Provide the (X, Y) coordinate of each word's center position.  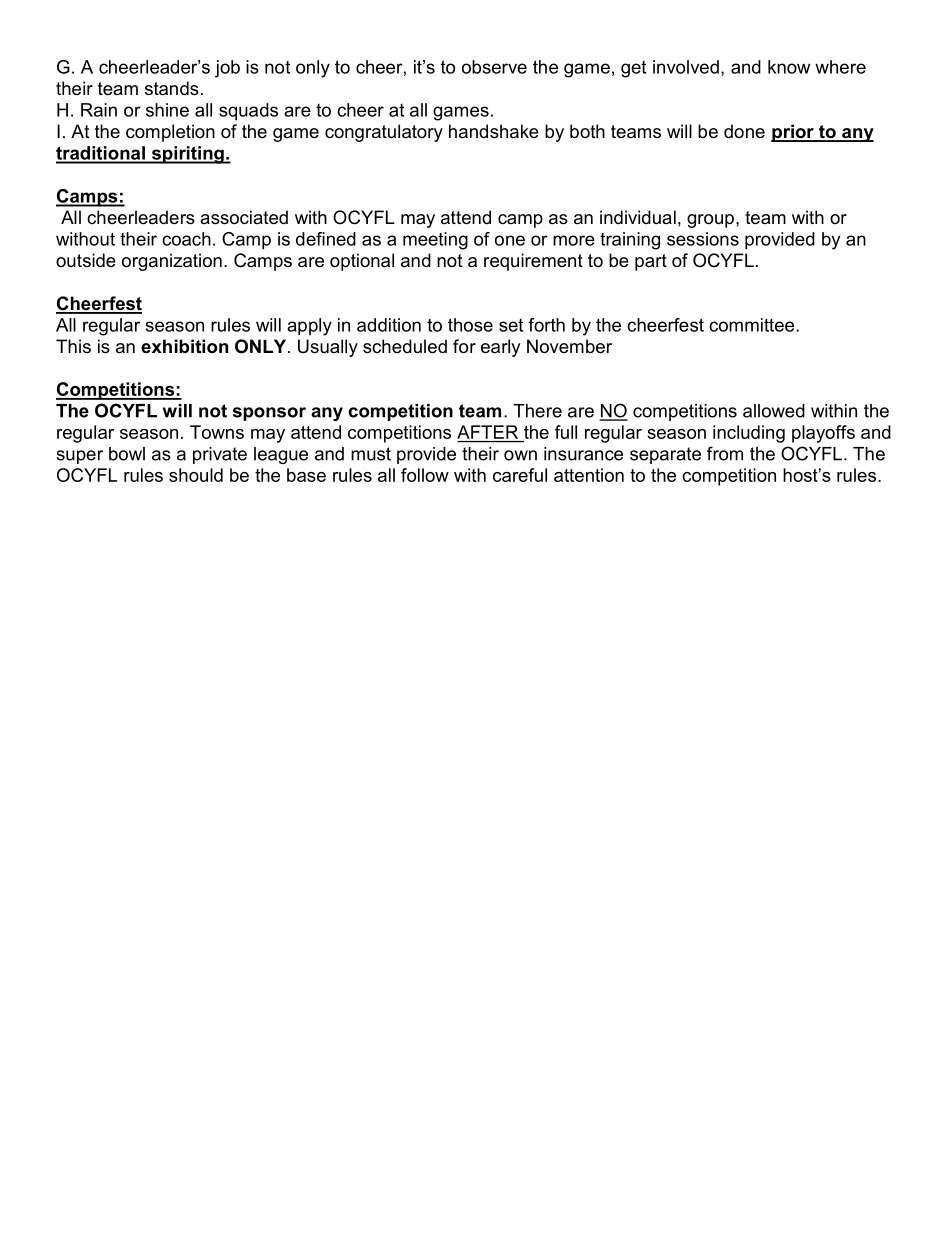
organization (172, 262)
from (725, 453)
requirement (533, 262)
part (651, 262)
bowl (127, 454)
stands (172, 88)
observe (494, 67)
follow (425, 475)
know (789, 67)
